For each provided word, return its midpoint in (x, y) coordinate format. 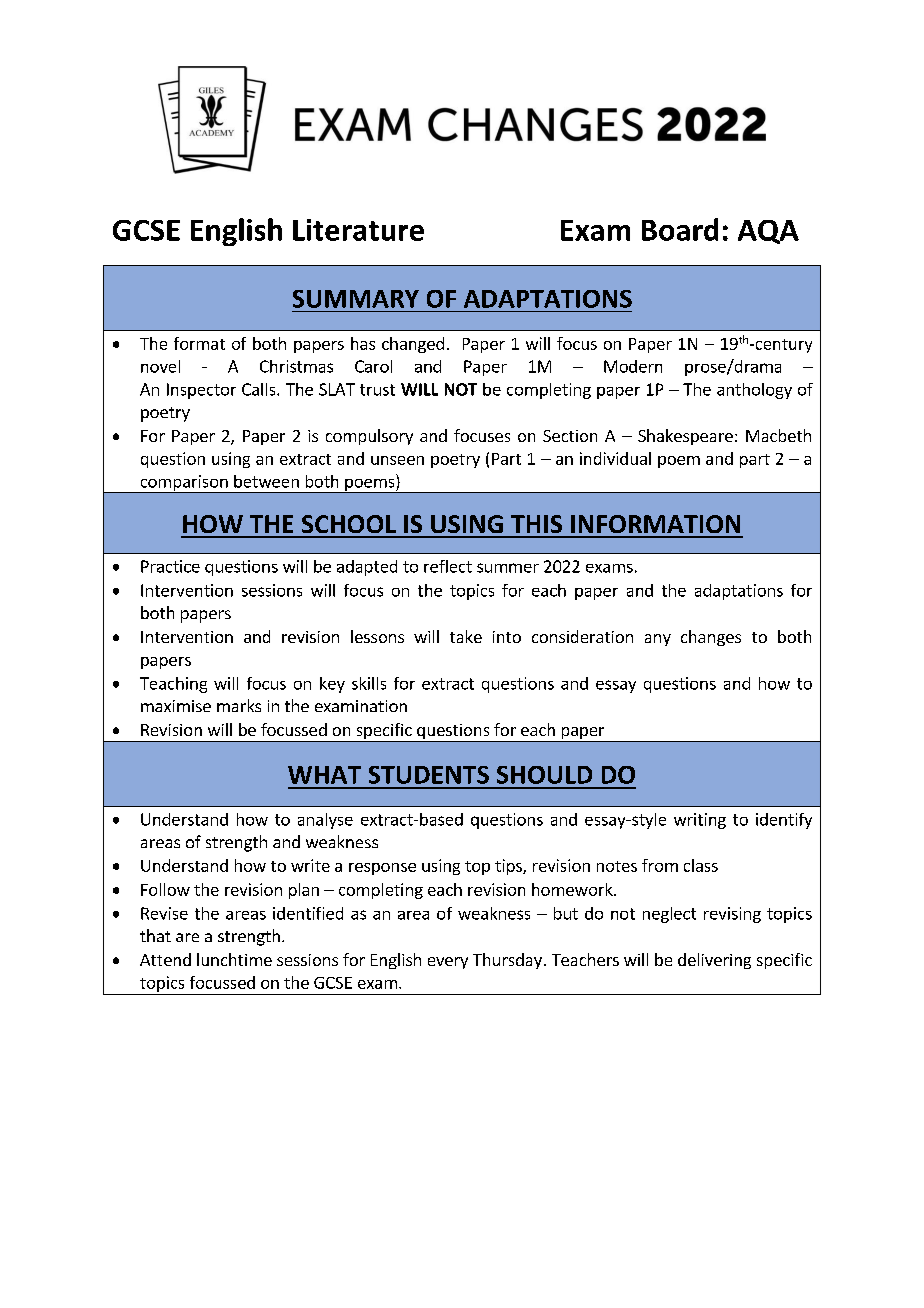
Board (680, 229)
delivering (714, 961)
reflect (448, 566)
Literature (358, 230)
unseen (397, 460)
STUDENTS (429, 775)
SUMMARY (356, 299)
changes (711, 638)
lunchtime (234, 959)
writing (700, 821)
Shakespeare (685, 437)
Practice (170, 566)
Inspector (201, 391)
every (448, 963)
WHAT (324, 775)
